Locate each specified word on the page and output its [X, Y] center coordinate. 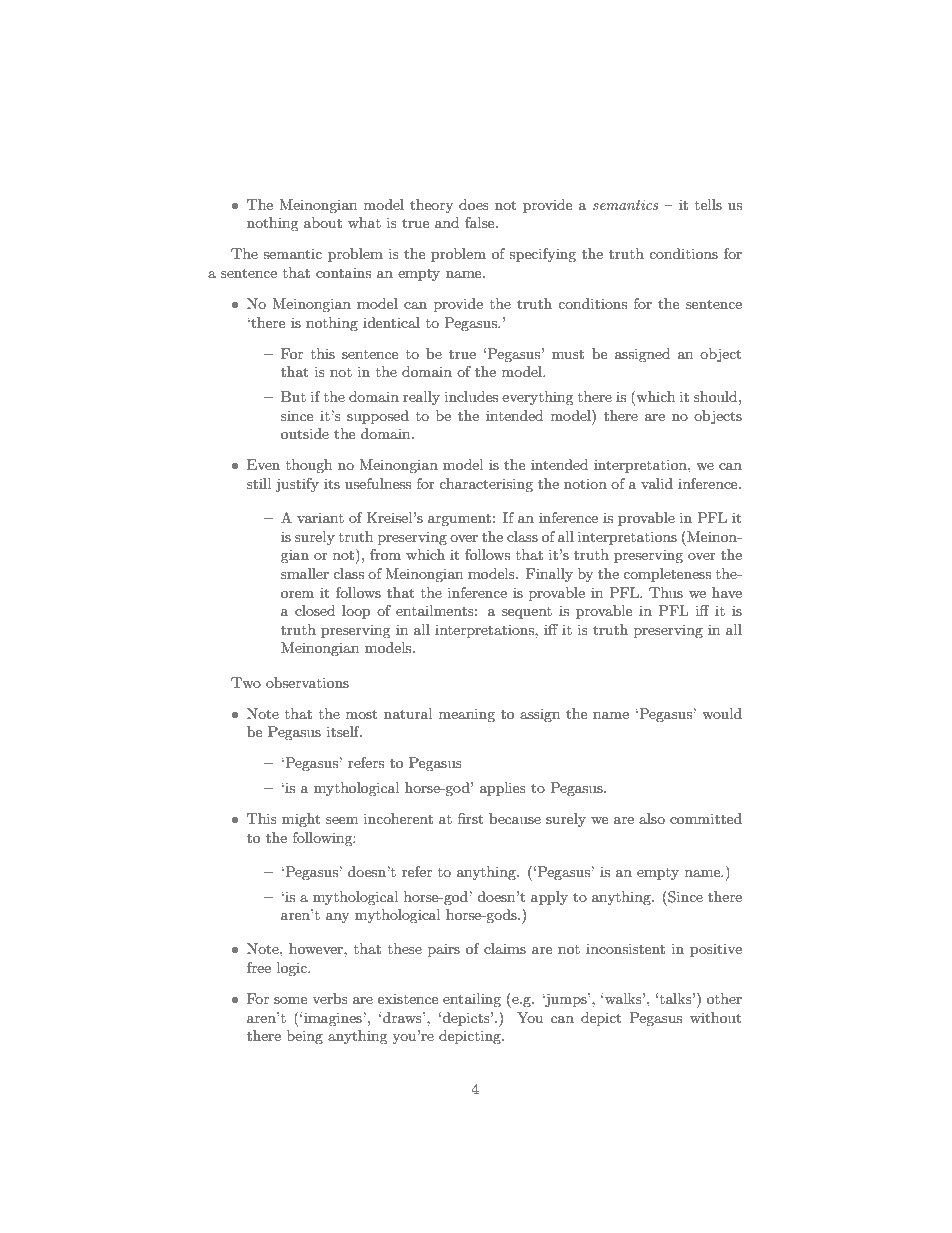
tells [708, 204]
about [323, 222]
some [290, 1000]
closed [315, 610]
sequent [527, 613]
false [481, 222]
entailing [472, 1000]
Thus [666, 592]
